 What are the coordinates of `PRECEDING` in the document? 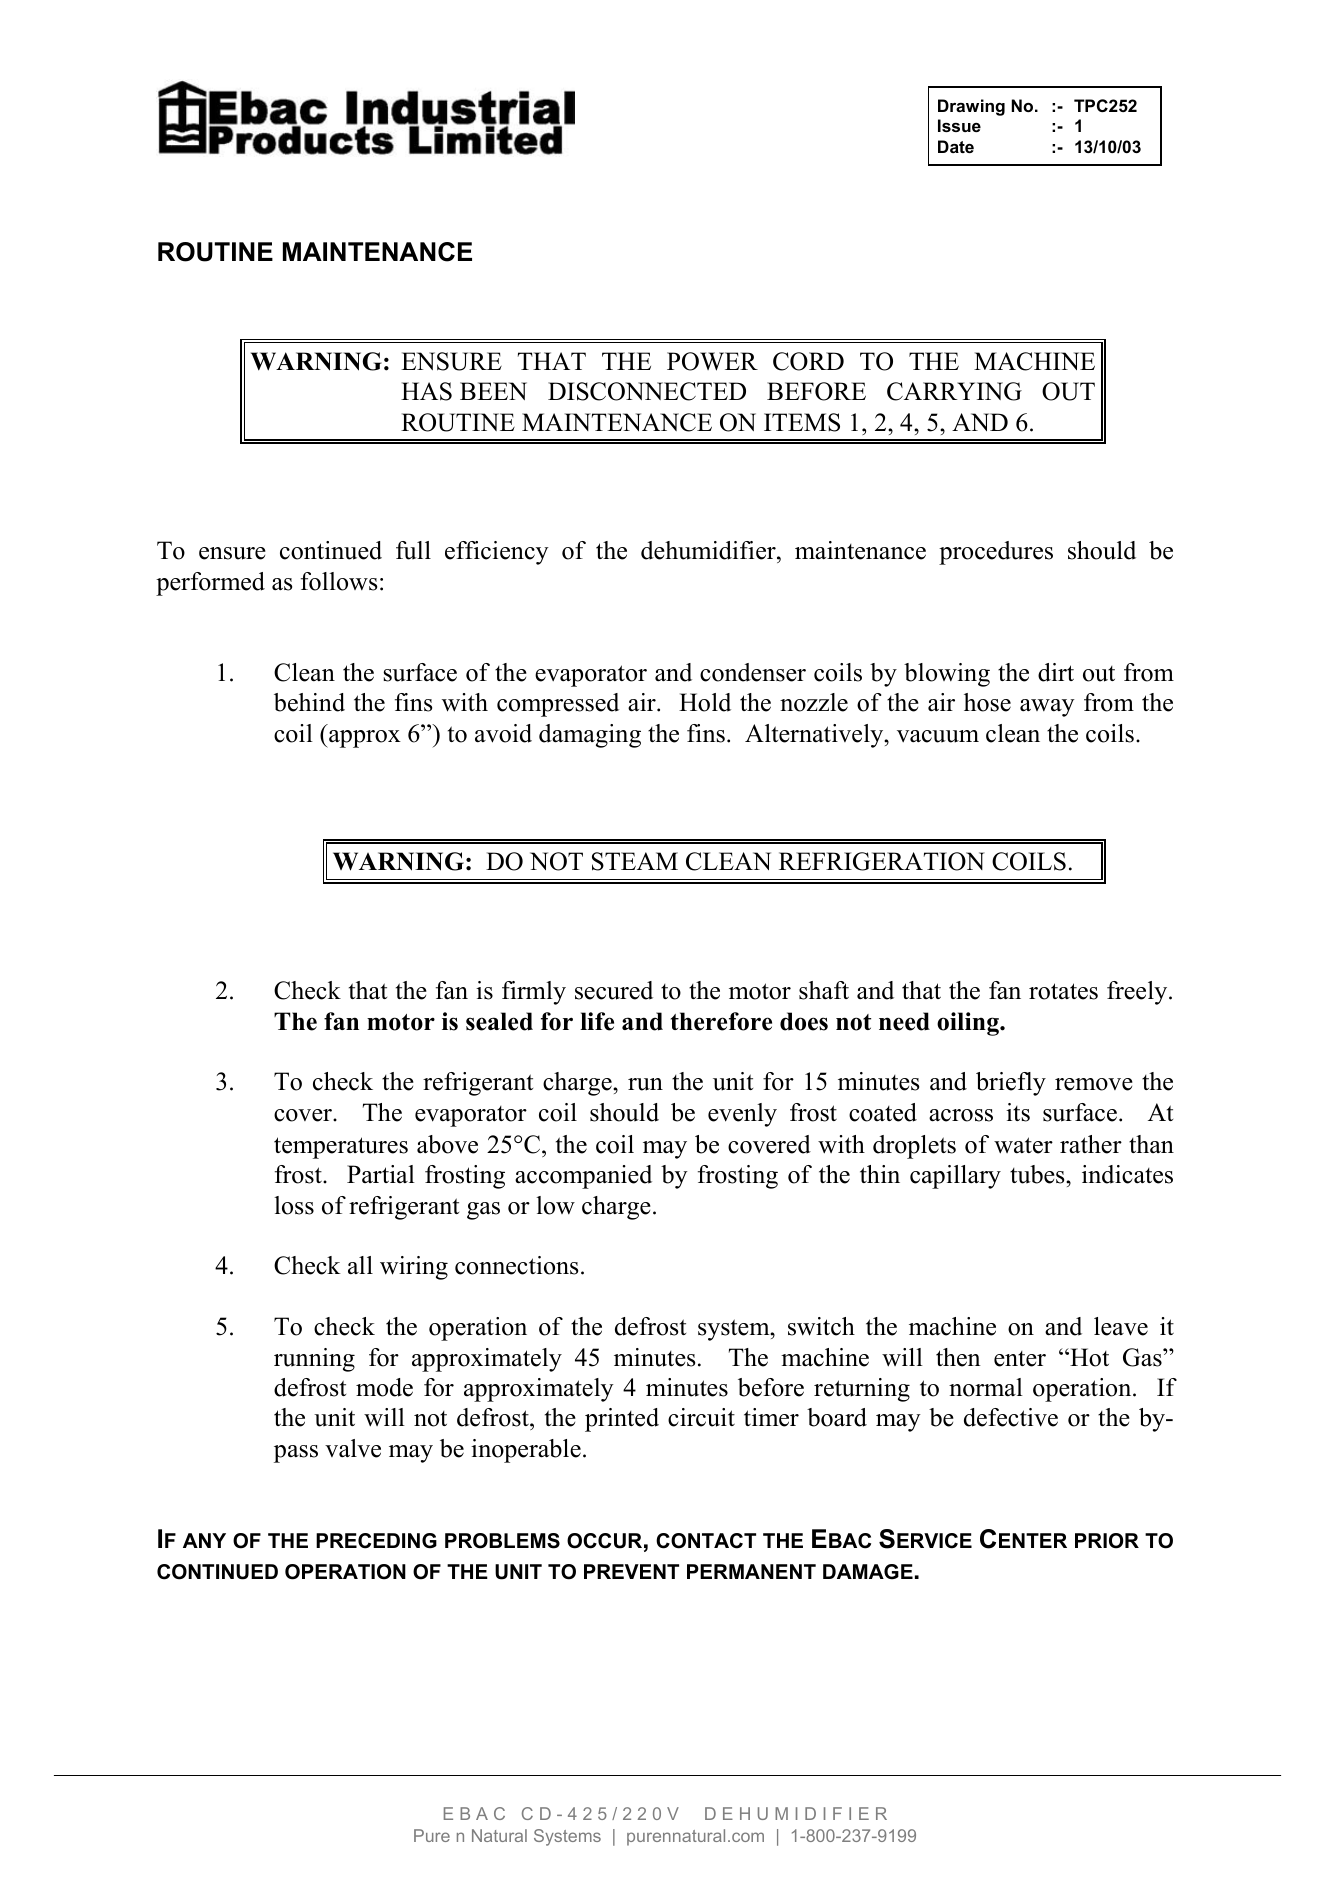 It's located at (376, 1541).
